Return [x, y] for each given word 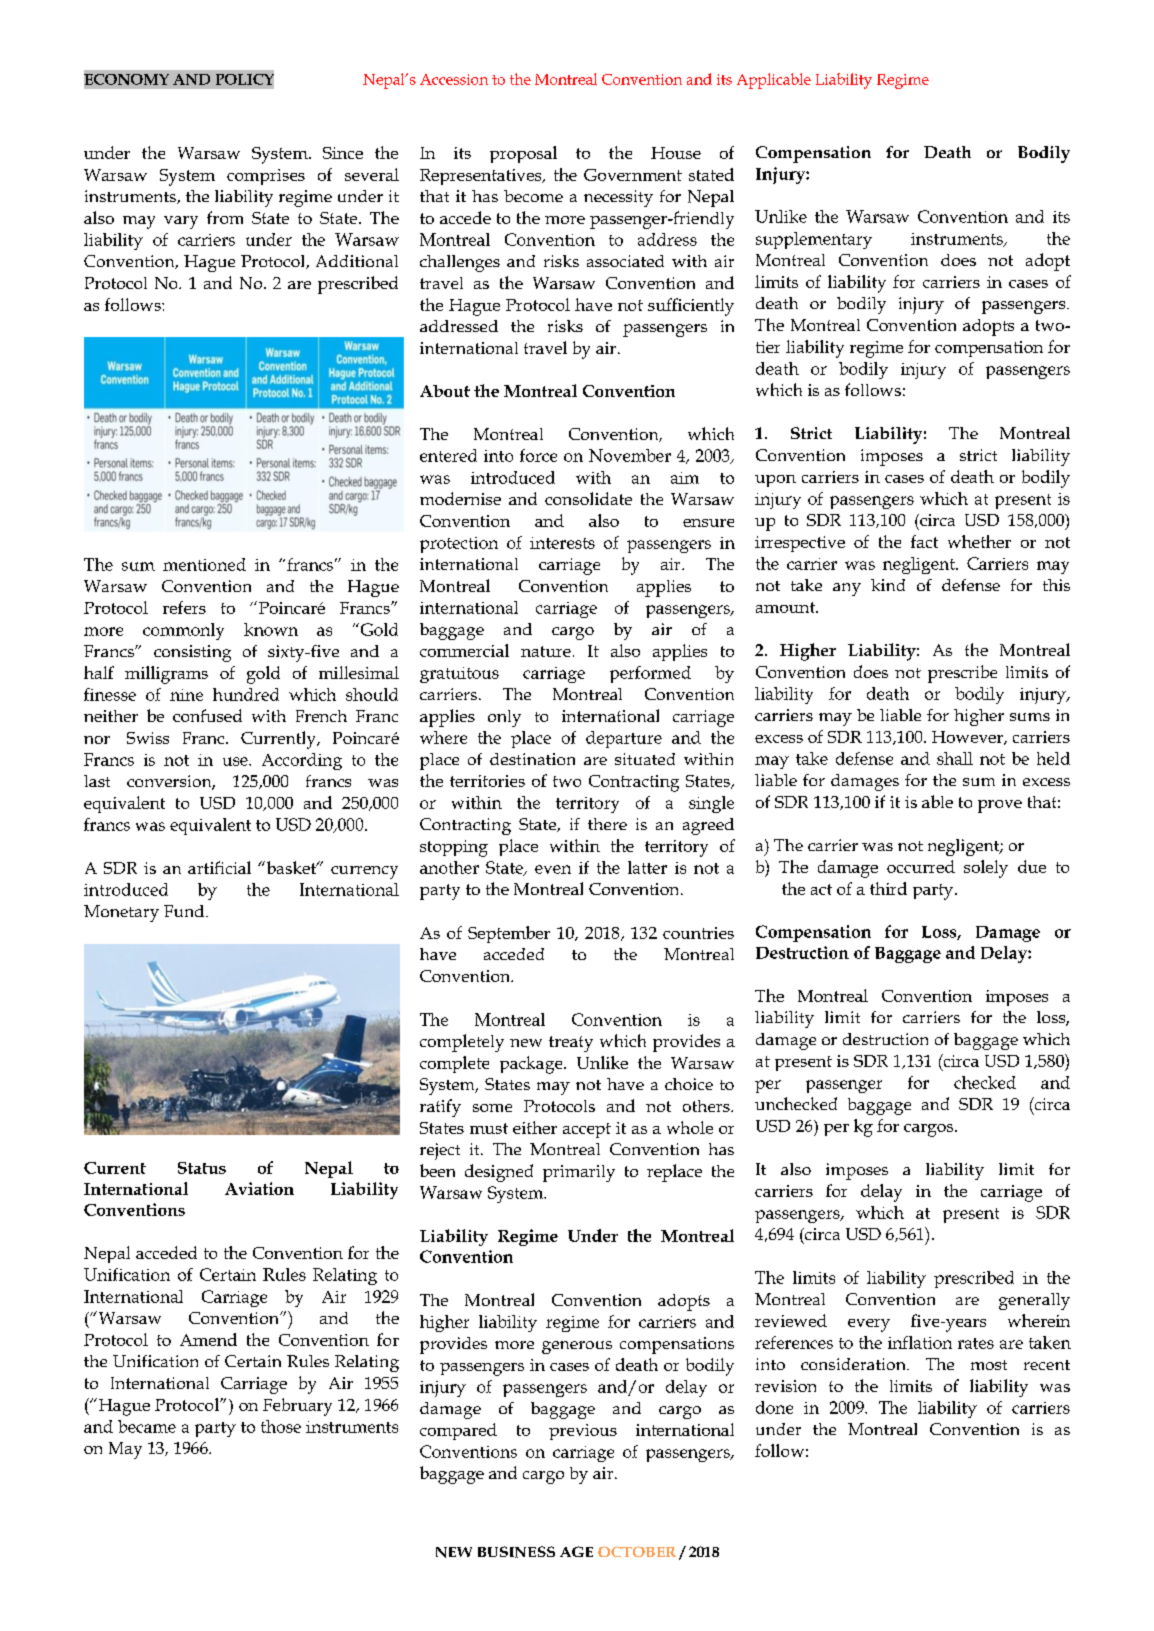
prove [1000, 806]
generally [1034, 1301]
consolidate [588, 498]
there [607, 824]
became [147, 1426]
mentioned [204, 564]
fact [924, 541]
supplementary [814, 240]
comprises [266, 177]
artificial [219, 867]
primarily [579, 1173]
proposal [523, 154]
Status [202, 1168]
